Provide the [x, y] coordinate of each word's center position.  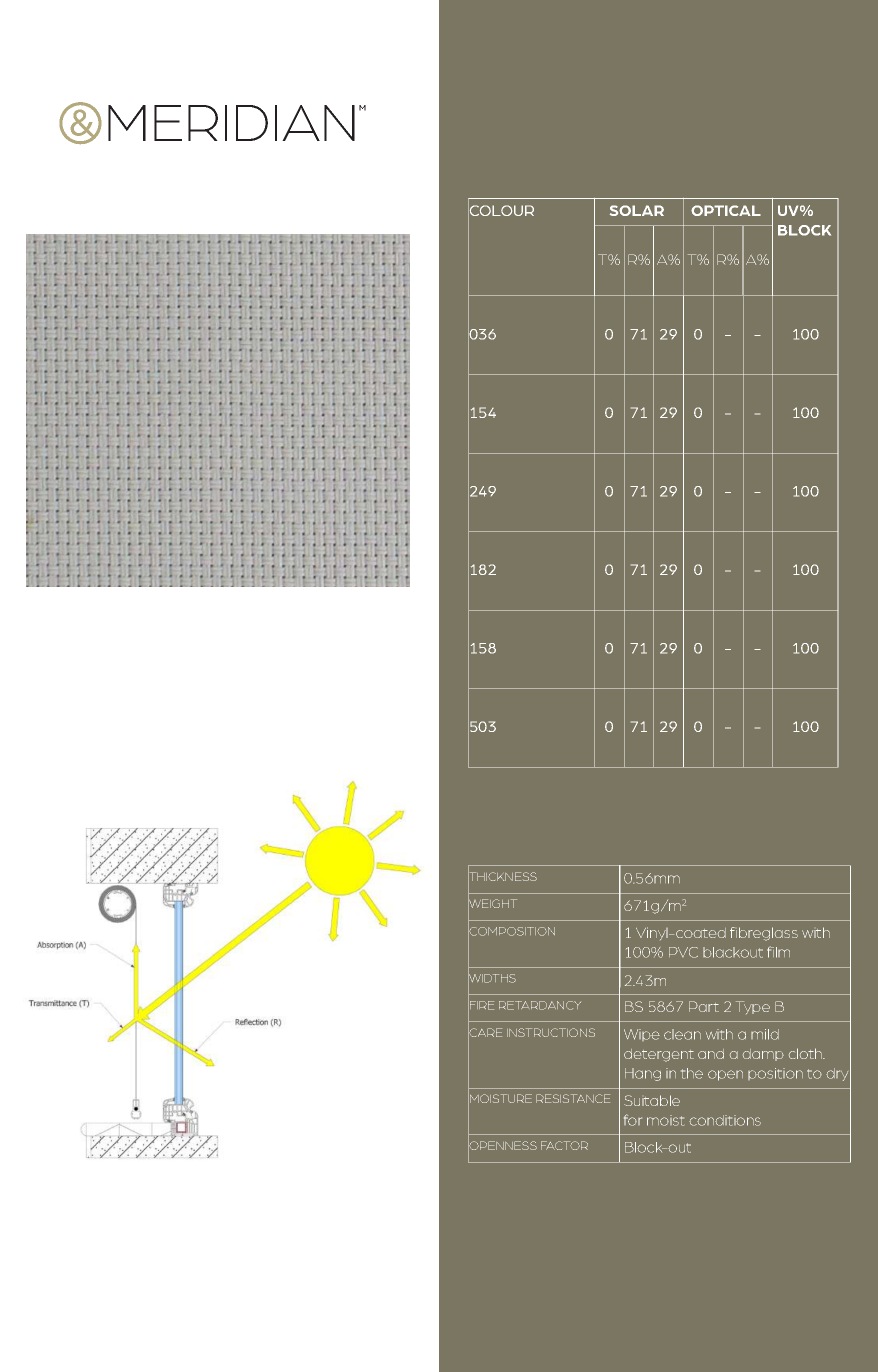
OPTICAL [726, 210]
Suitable [652, 1100]
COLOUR [501, 211]
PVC [683, 952]
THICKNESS [502, 877]
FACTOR [564, 1145]
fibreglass [764, 934]
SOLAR [637, 210]
